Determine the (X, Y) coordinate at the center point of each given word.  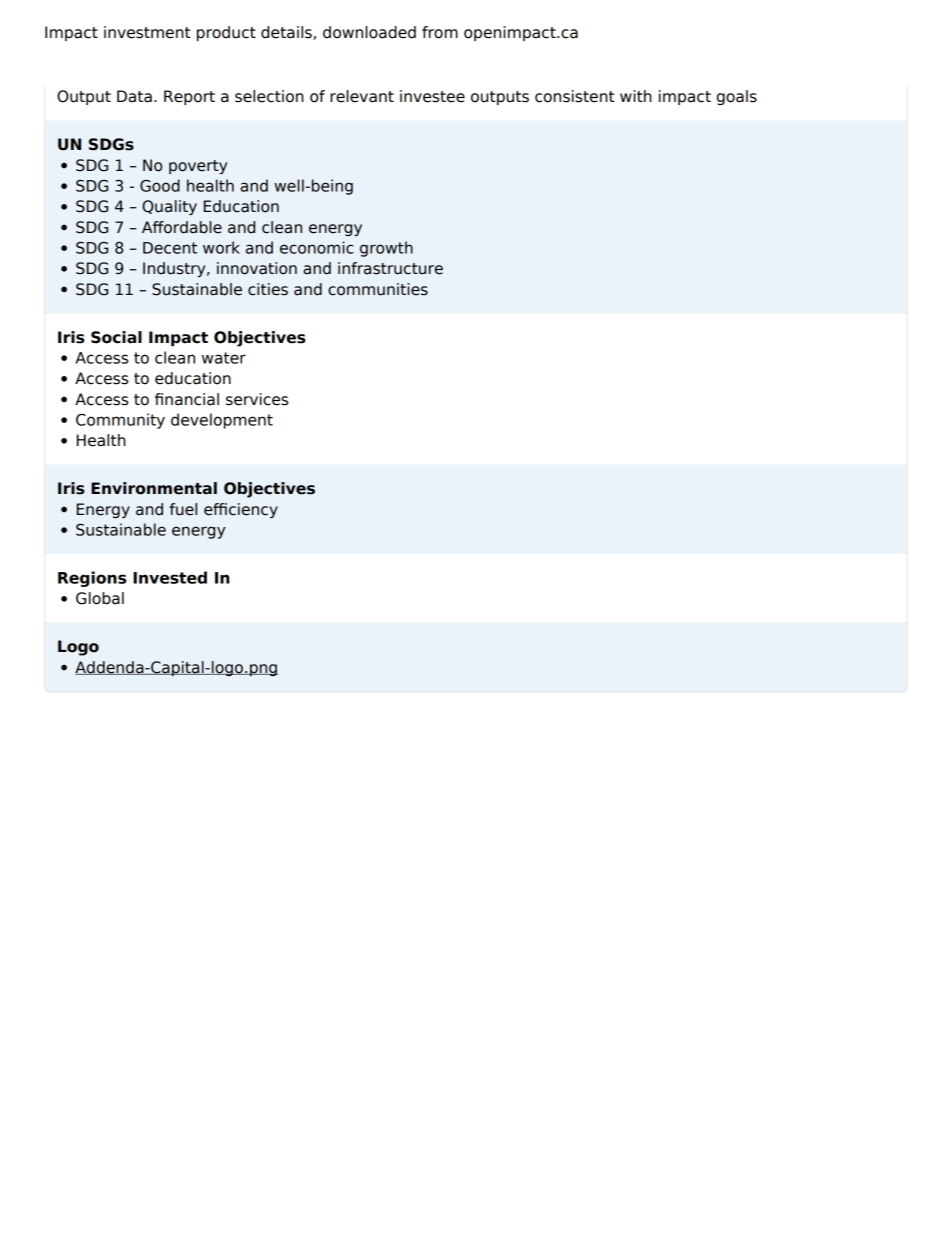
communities (378, 289)
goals (737, 97)
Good (160, 185)
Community (120, 421)
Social (116, 337)
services (257, 399)
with (636, 96)
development (222, 421)
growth (386, 249)
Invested (170, 577)
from (440, 32)
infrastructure (390, 268)
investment (147, 32)
